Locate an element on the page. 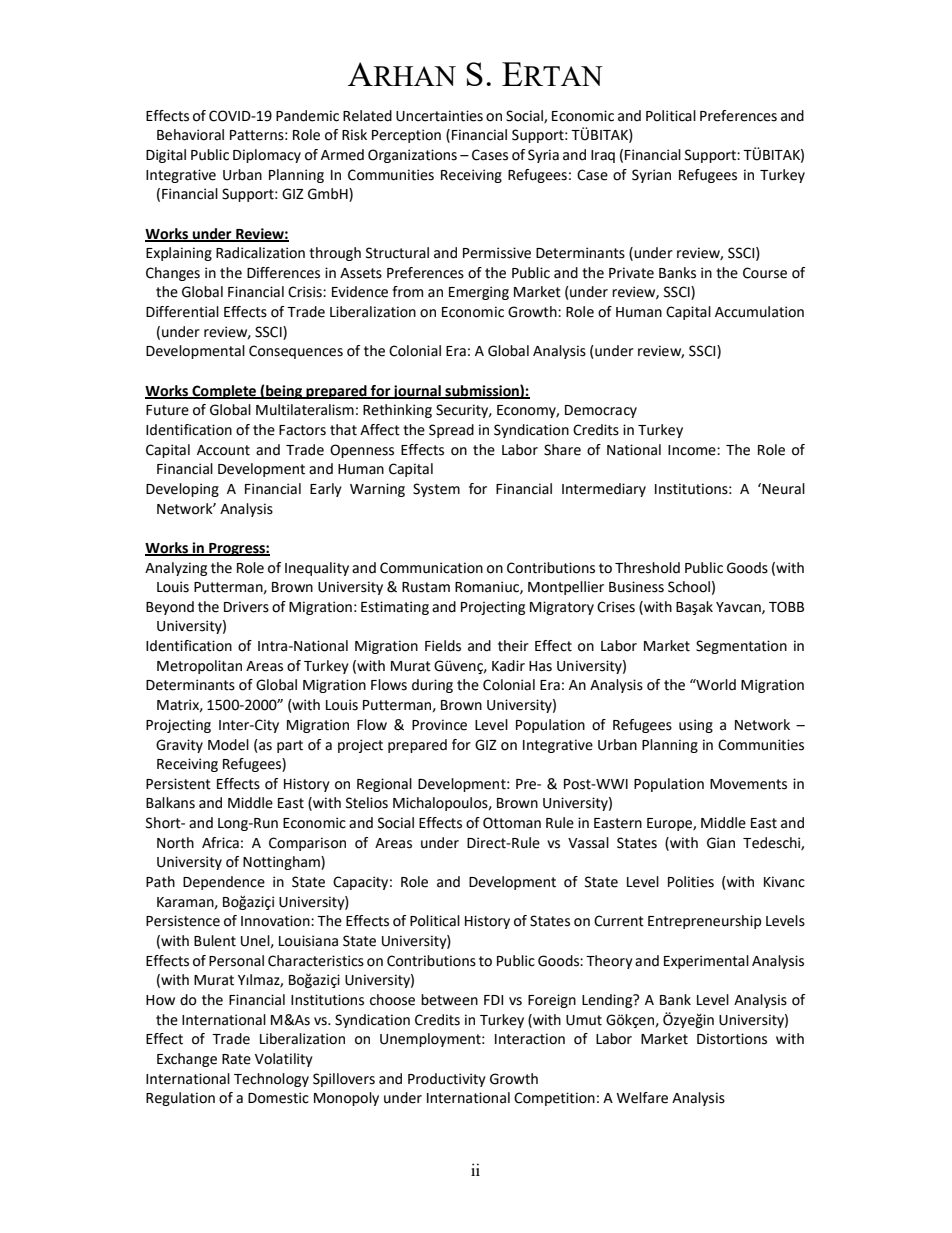 Image resolution: width=952 pixels, height=1233 pixels. Uncertainties is located at coordinates (439, 116).
